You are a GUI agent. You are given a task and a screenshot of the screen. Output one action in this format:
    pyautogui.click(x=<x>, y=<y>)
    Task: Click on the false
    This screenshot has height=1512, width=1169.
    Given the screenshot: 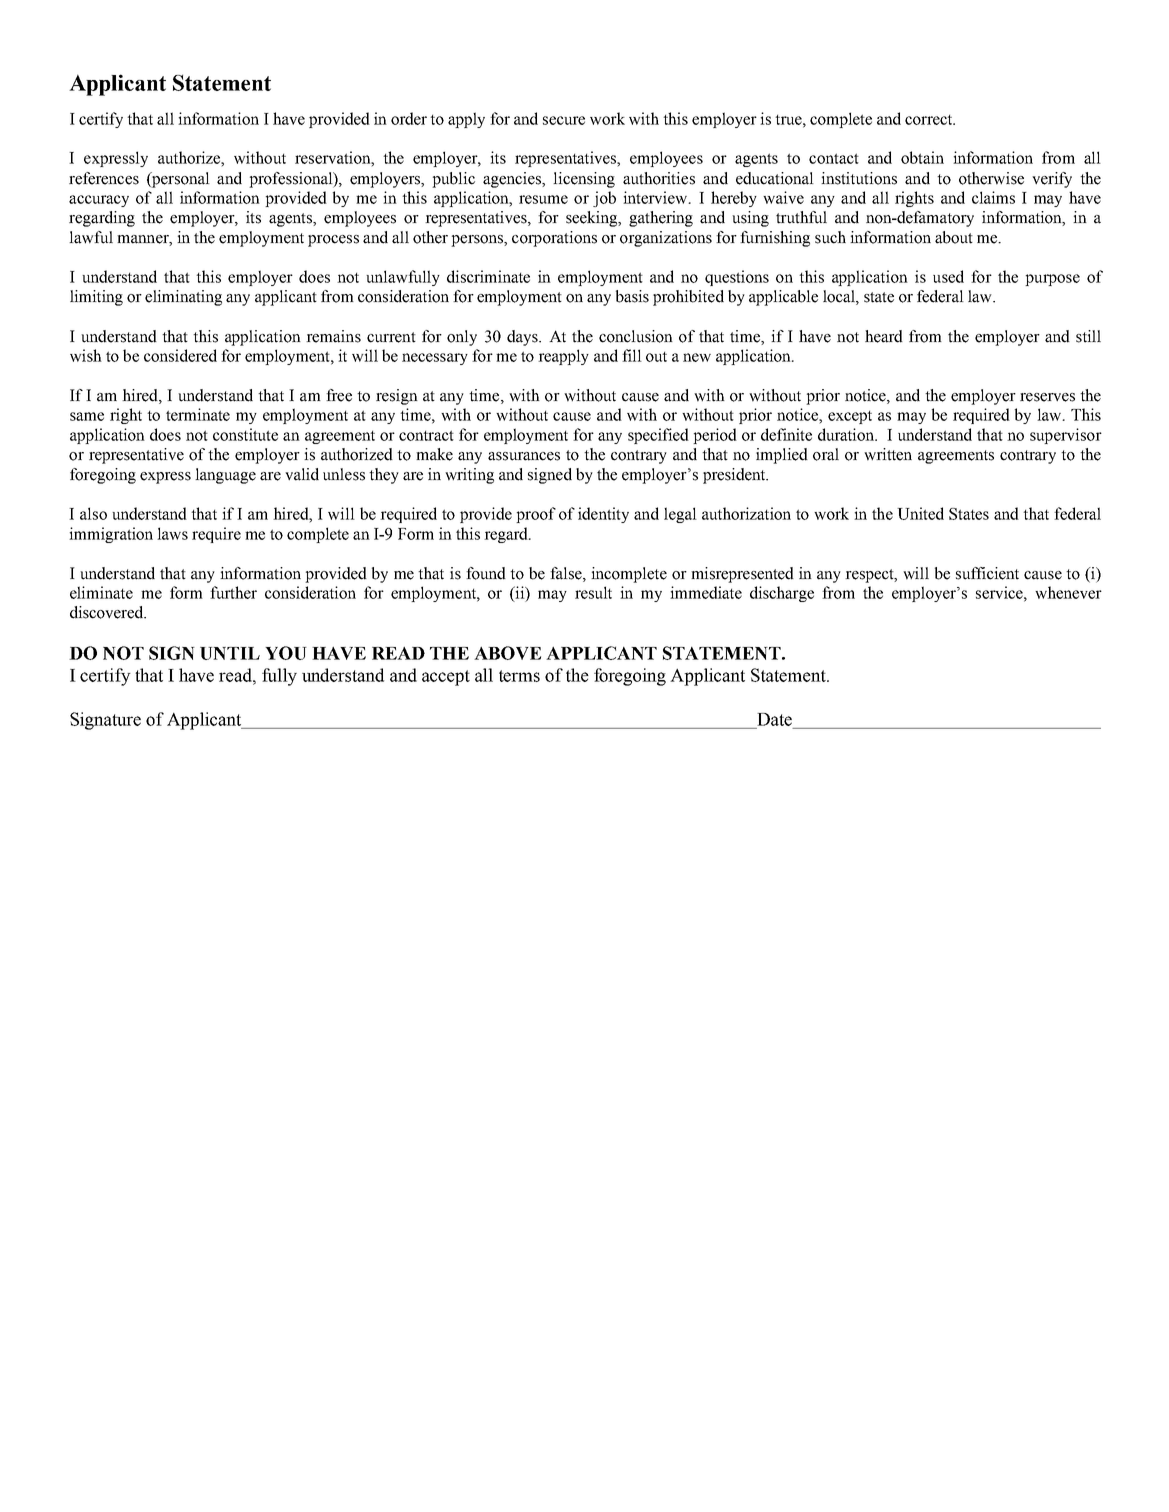 What is the action you would take?
    pyautogui.click(x=567, y=573)
